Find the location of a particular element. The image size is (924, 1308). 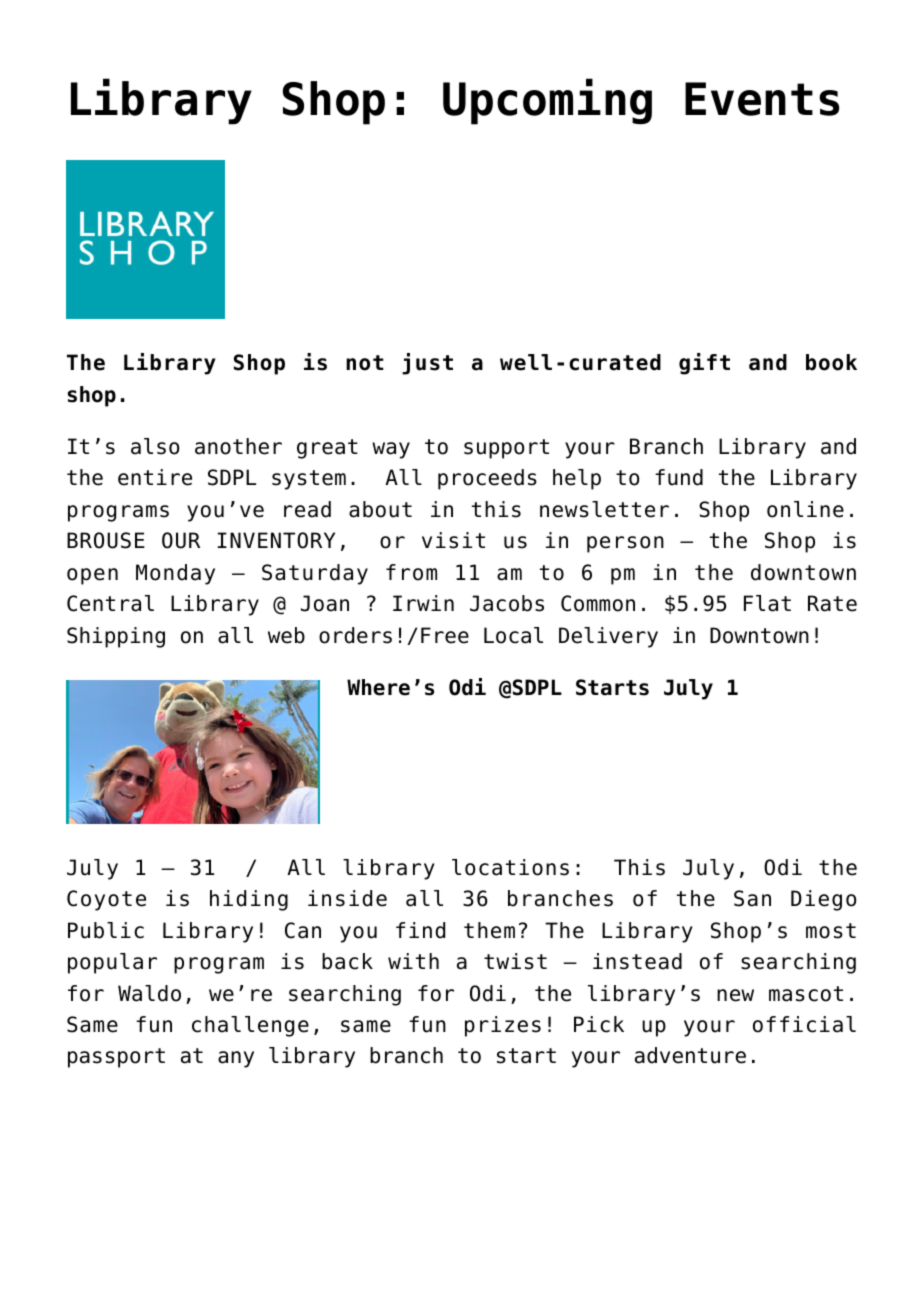

locations is located at coordinates (510, 867).
